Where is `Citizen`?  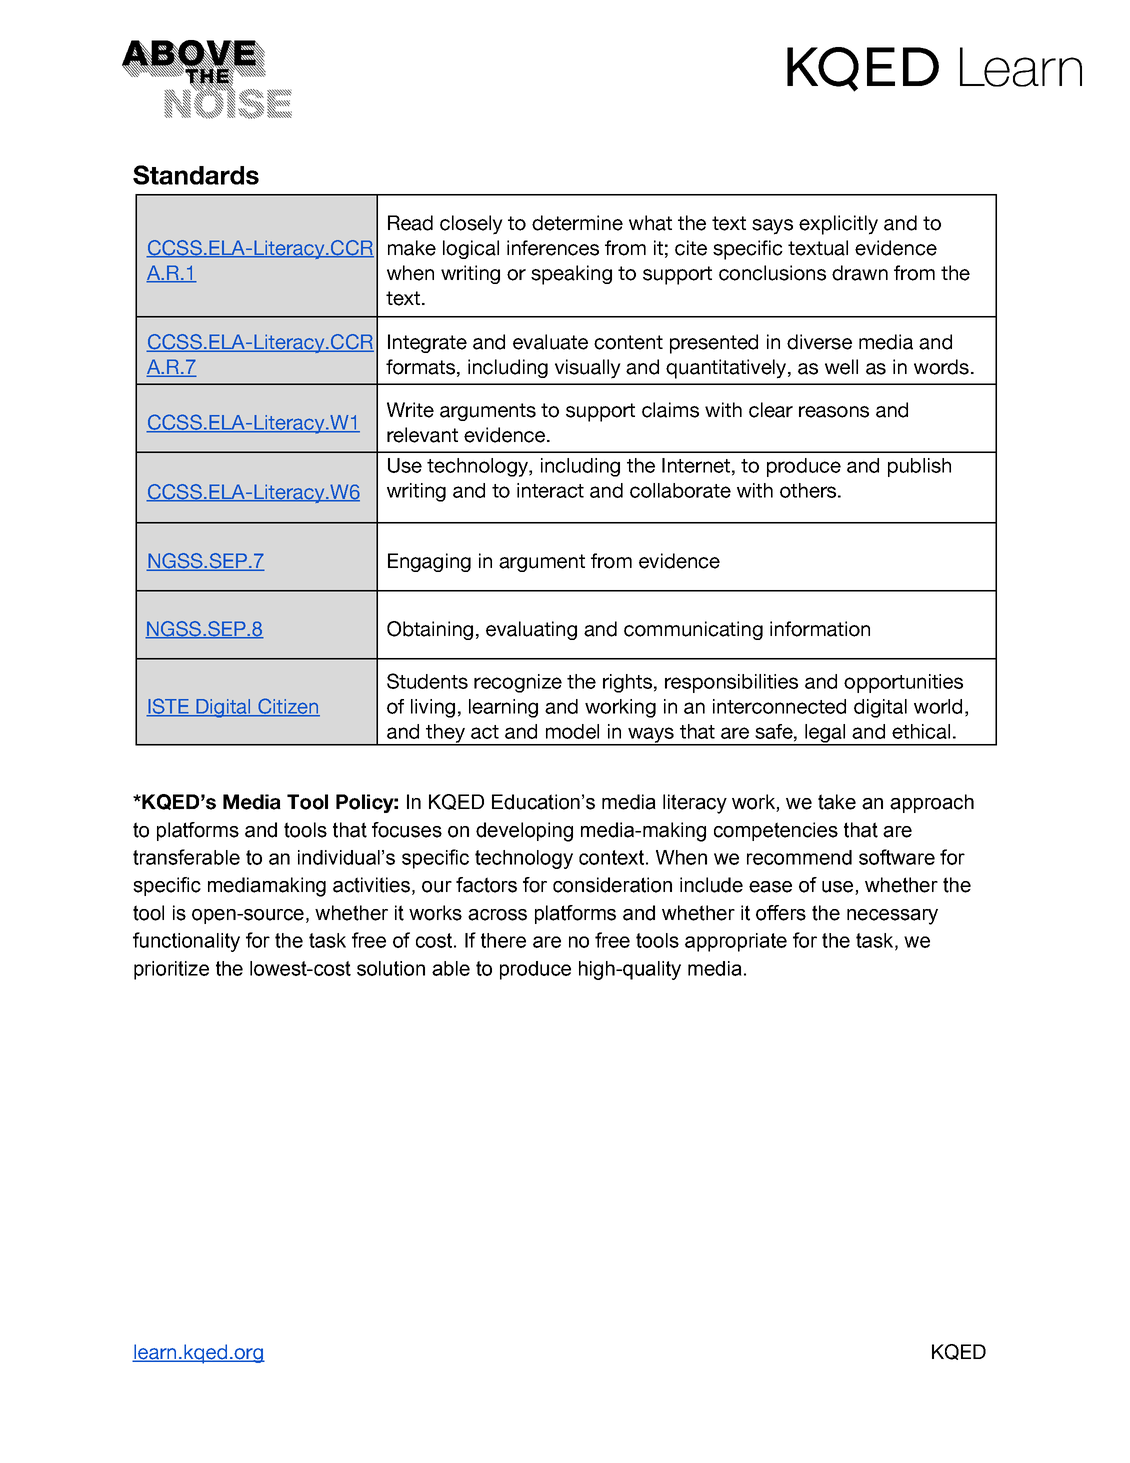
Citizen is located at coordinates (288, 707).
